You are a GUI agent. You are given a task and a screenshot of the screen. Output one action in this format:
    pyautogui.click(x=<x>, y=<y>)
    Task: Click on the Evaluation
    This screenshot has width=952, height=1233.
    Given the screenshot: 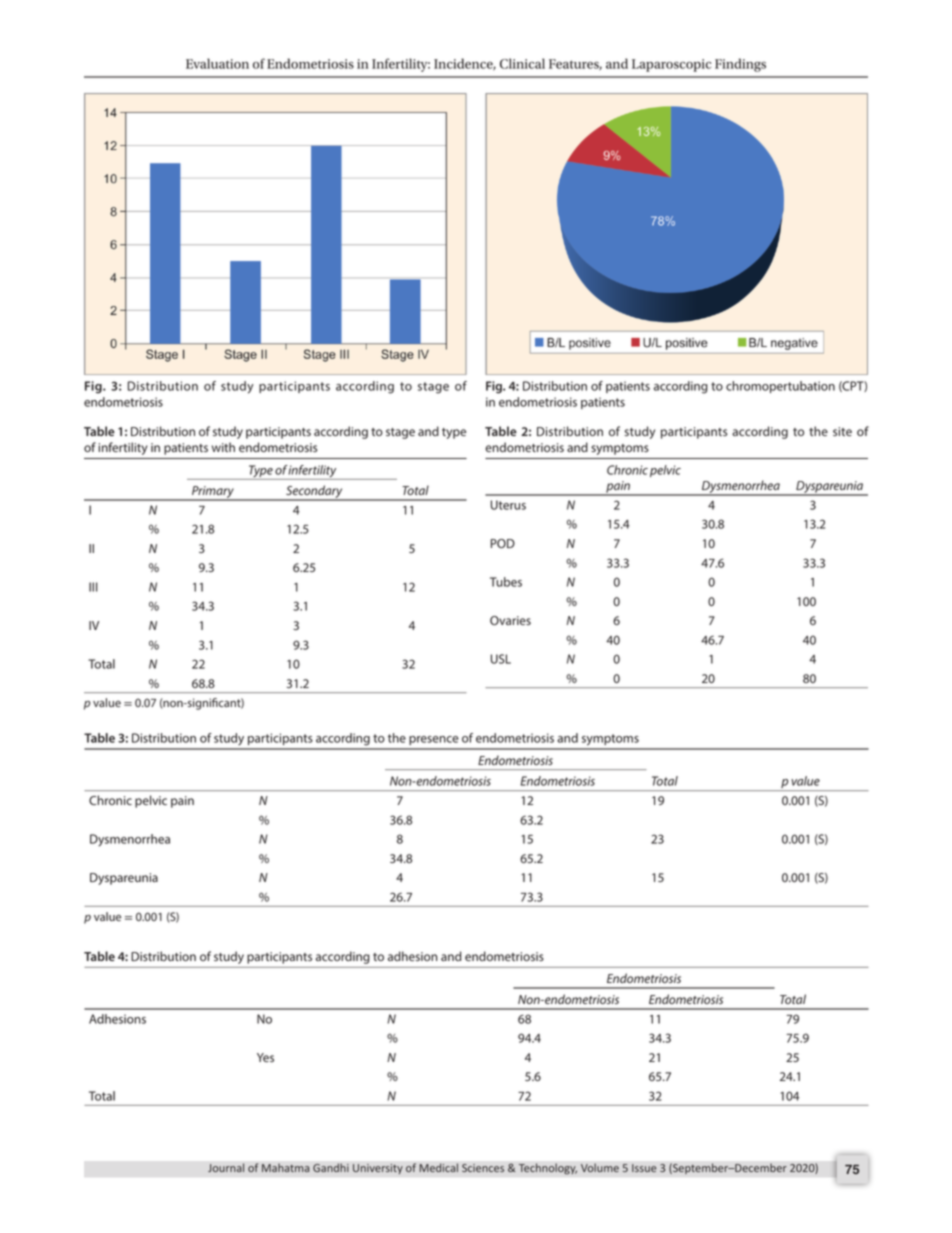 What is the action you would take?
    pyautogui.click(x=217, y=63)
